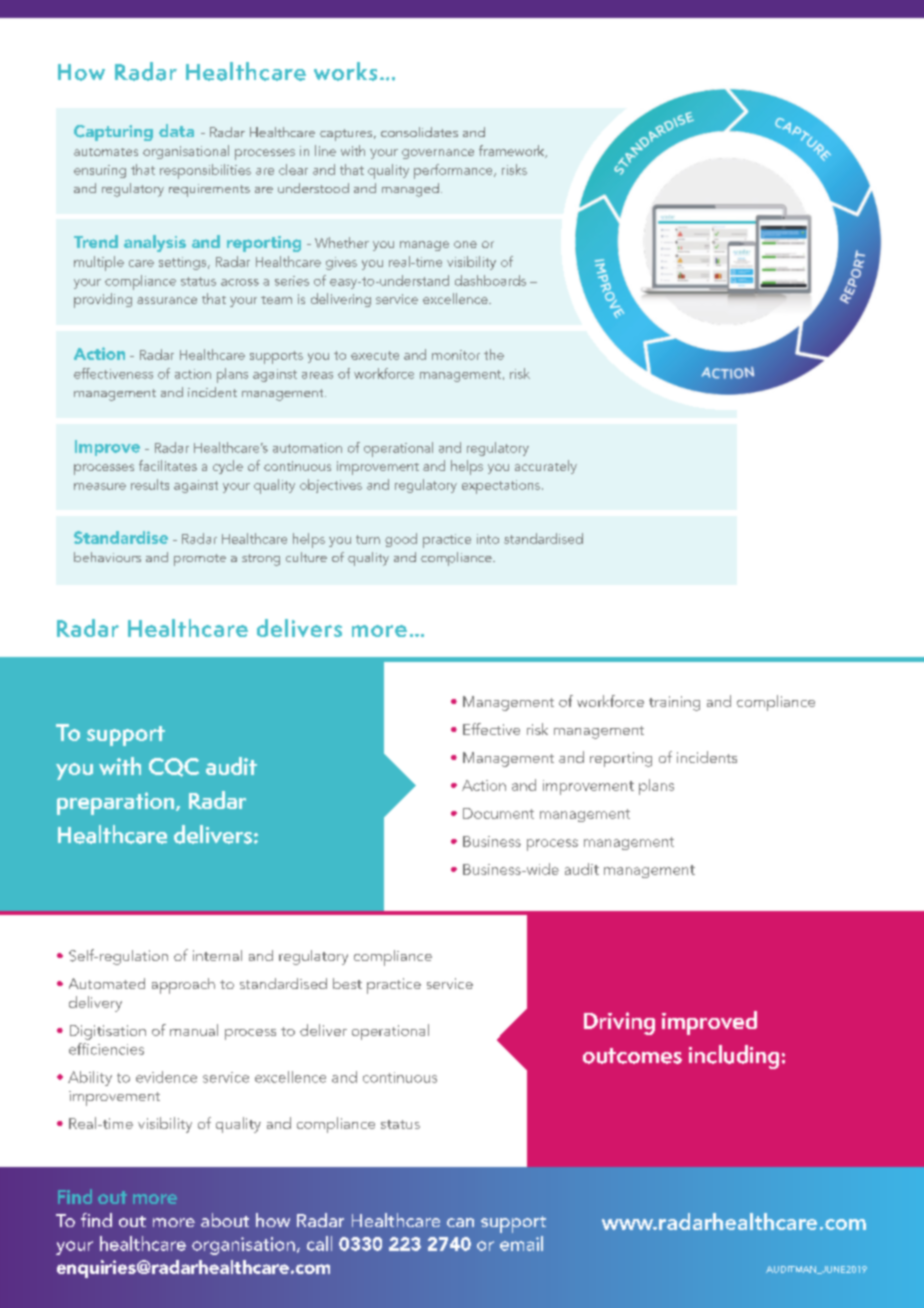  Describe the element at coordinates (521, 1243) in the screenshot. I see `email` at that location.
